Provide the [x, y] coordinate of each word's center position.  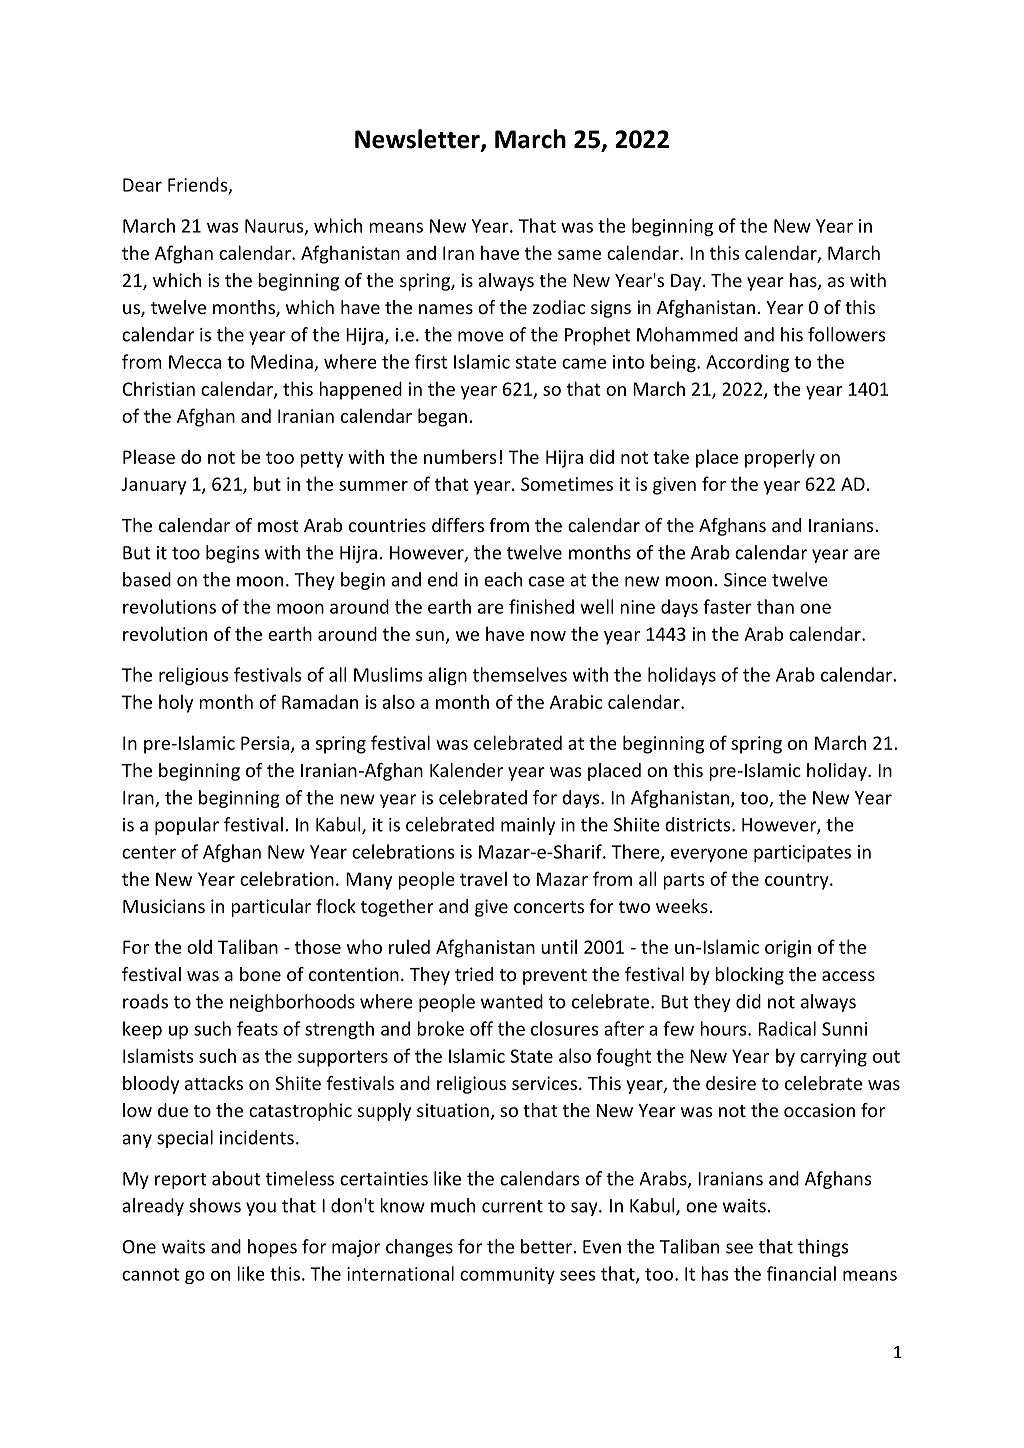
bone [260, 974]
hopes [272, 1248]
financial [801, 1273]
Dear [142, 185]
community [507, 1275]
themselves [520, 674]
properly [780, 458]
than [775, 606]
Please [149, 456]
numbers [460, 456]
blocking [749, 976]
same [579, 255]
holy [176, 703]
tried [474, 974]
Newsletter [418, 140]
